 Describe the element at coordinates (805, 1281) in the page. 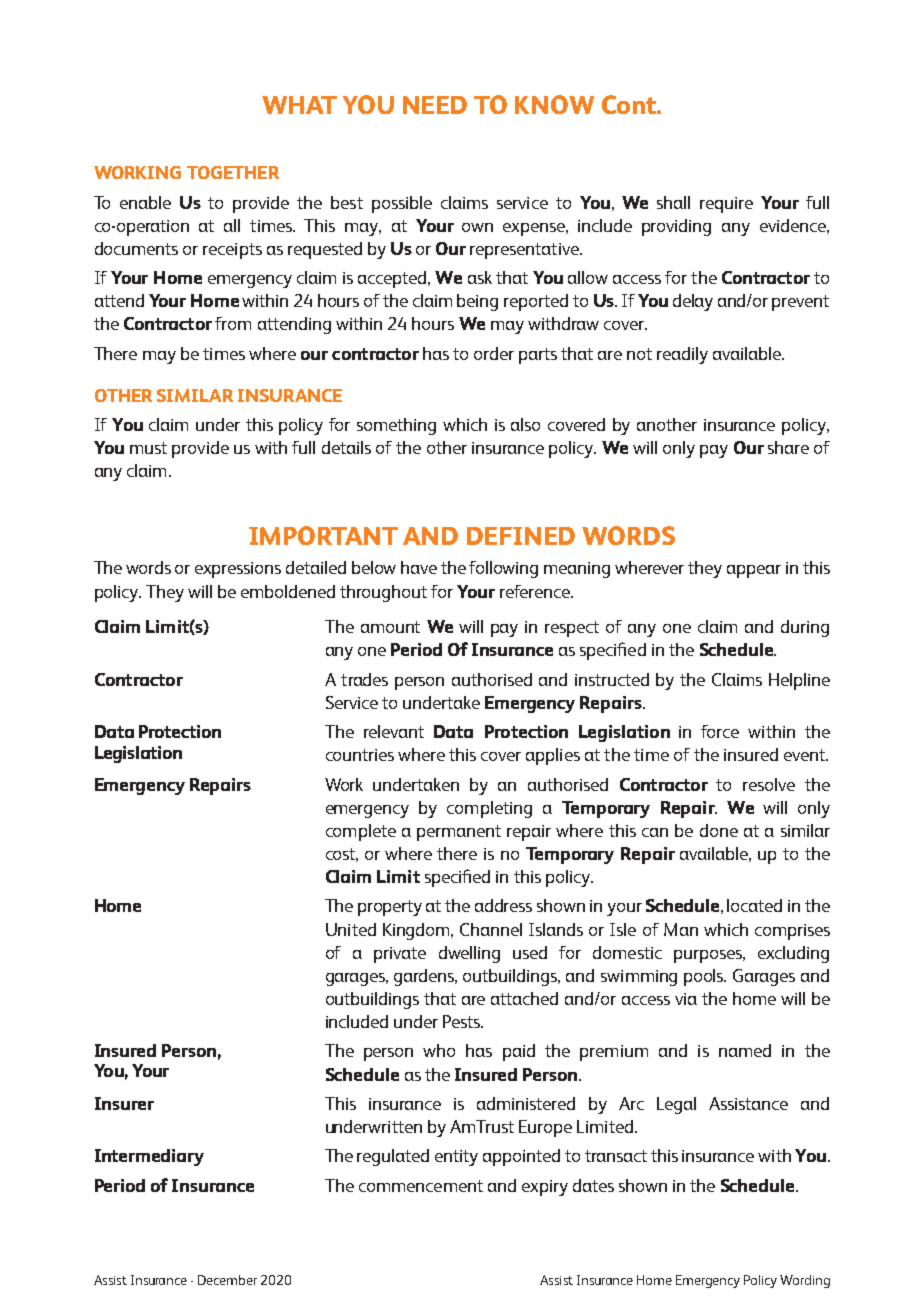

I see `Wording` at that location.
